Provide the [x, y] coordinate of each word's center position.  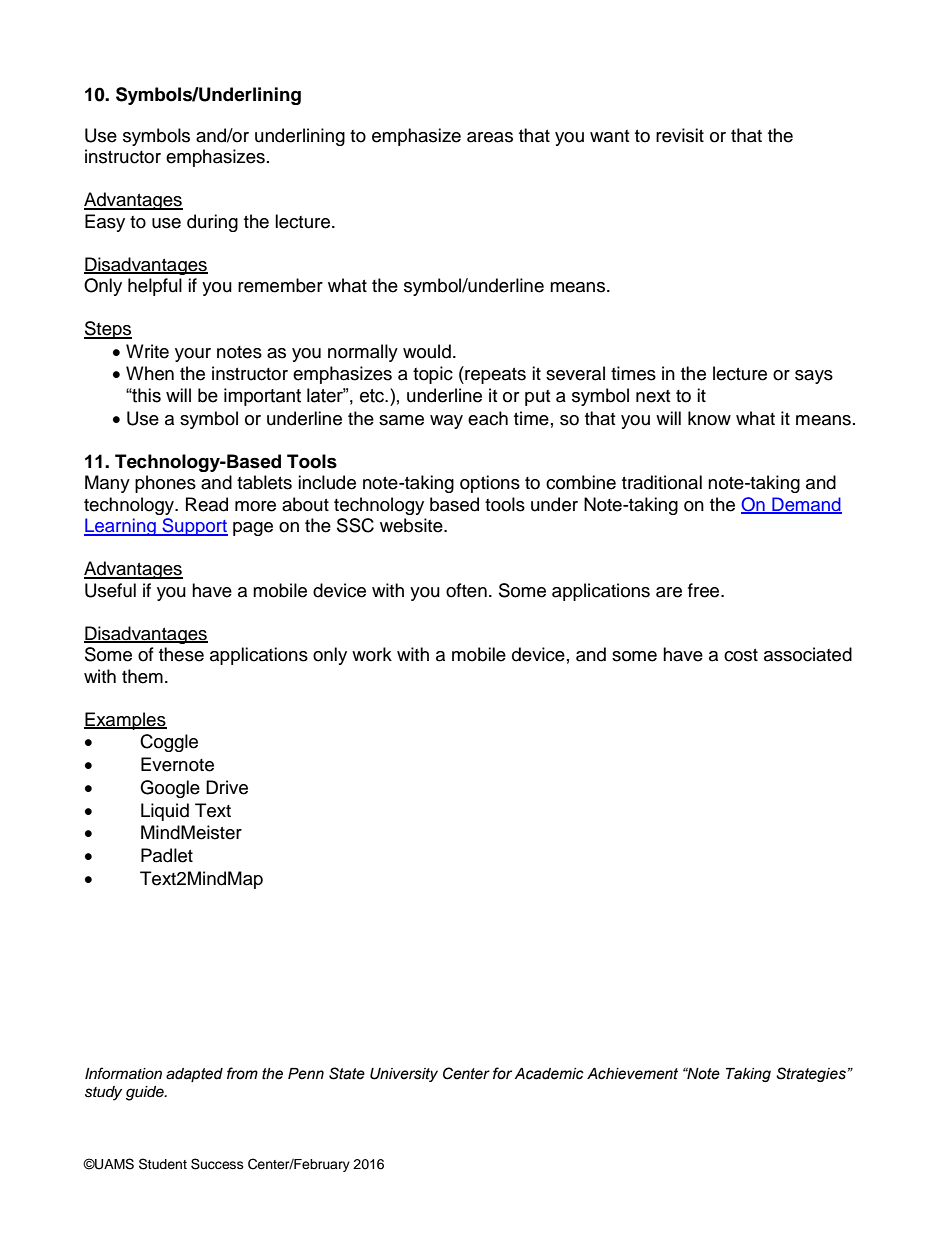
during [212, 223]
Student [163, 1164]
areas [490, 137]
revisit [680, 135]
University [404, 1075]
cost [741, 655]
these [181, 654]
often [466, 590]
